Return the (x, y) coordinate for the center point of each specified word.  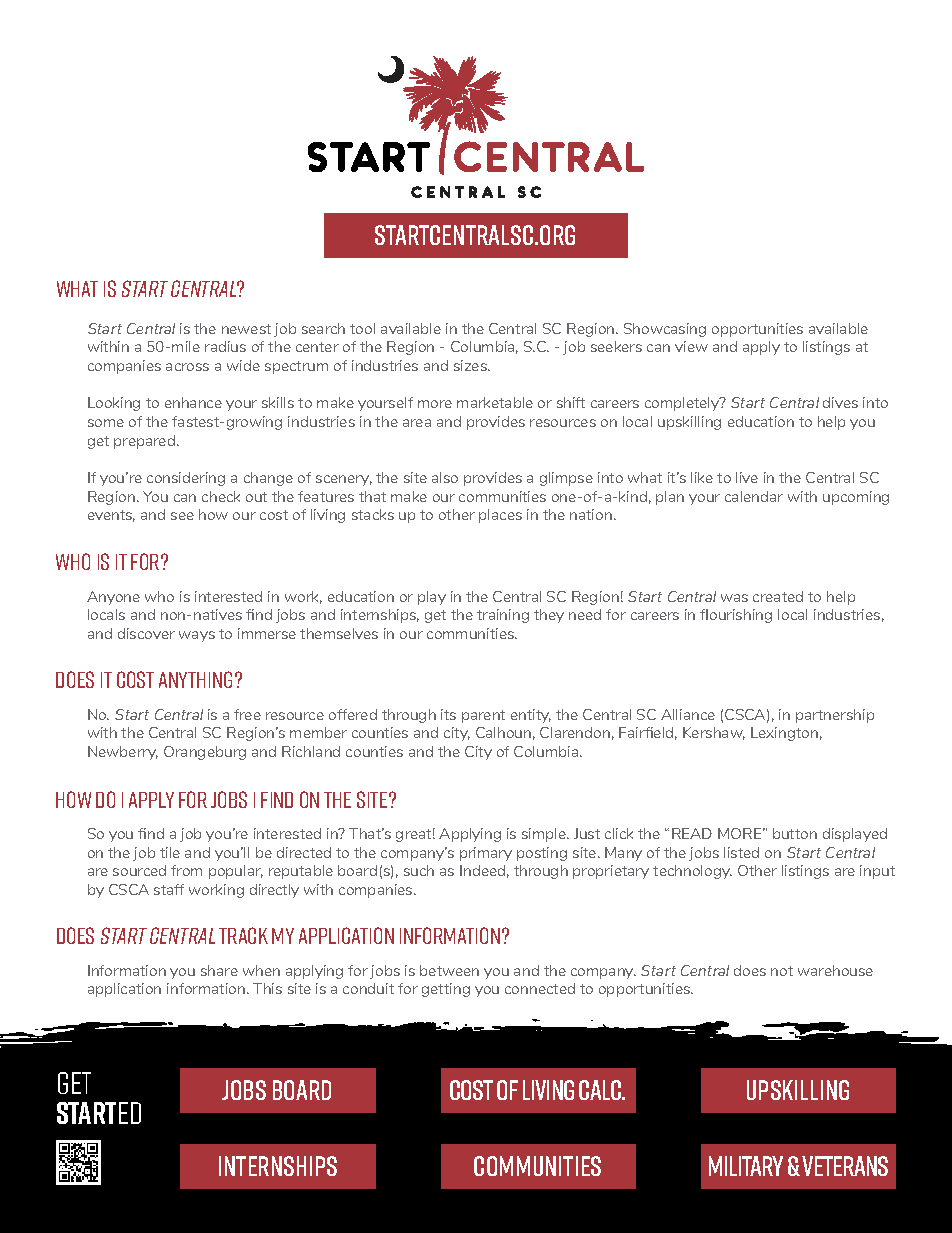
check (221, 496)
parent (483, 716)
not (782, 971)
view (691, 346)
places (500, 516)
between (449, 970)
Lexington (784, 734)
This (267, 988)
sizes (471, 365)
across (187, 367)
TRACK (243, 935)
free (247, 714)
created (778, 596)
